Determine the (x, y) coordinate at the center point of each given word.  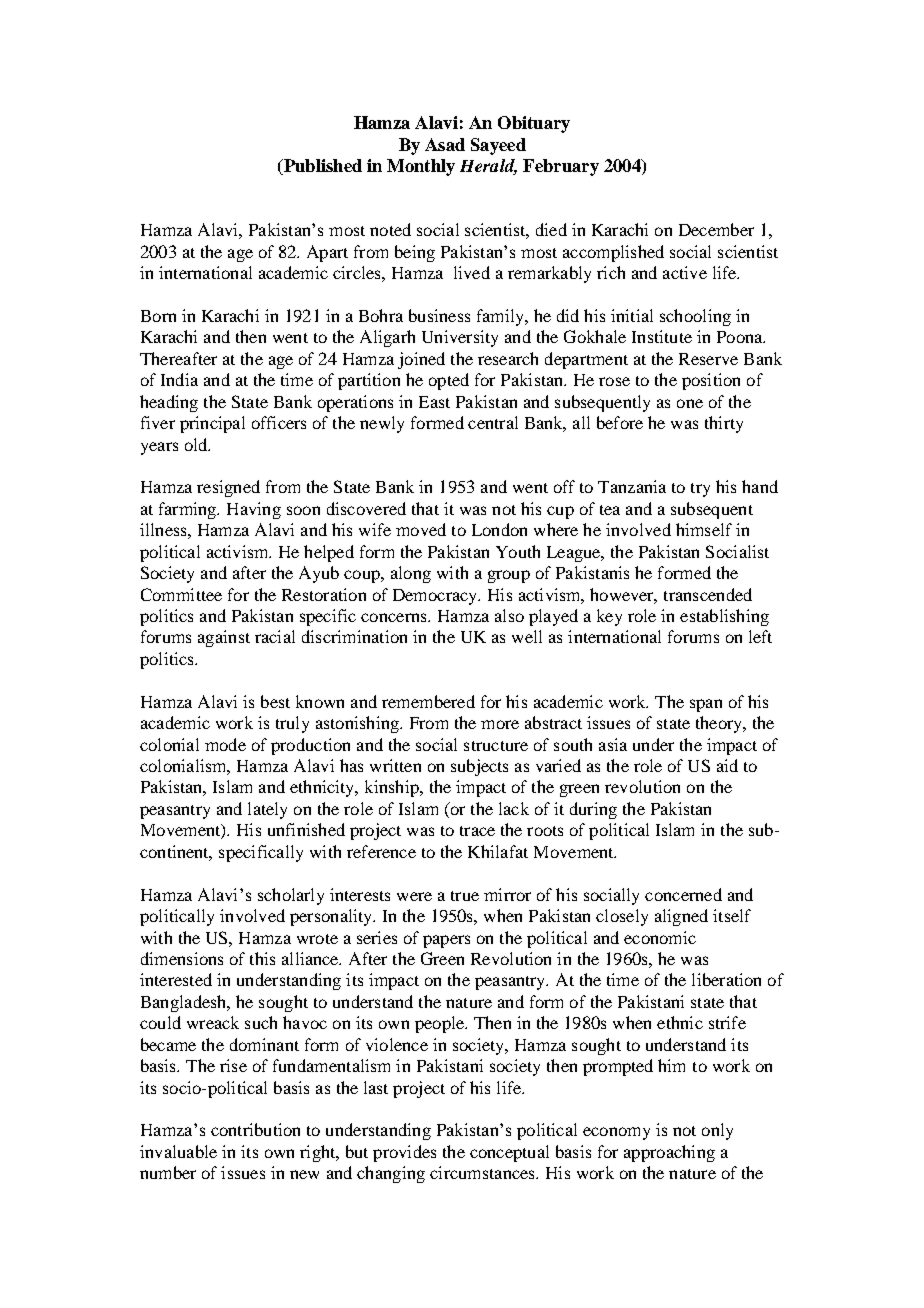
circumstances (483, 1172)
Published (321, 167)
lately (267, 810)
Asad (445, 144)
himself (704, 529)
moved (421, 529)
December (716, 229)
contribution (255, 1129)
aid (727, 765)
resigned (228, 488)
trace (477, 831)
